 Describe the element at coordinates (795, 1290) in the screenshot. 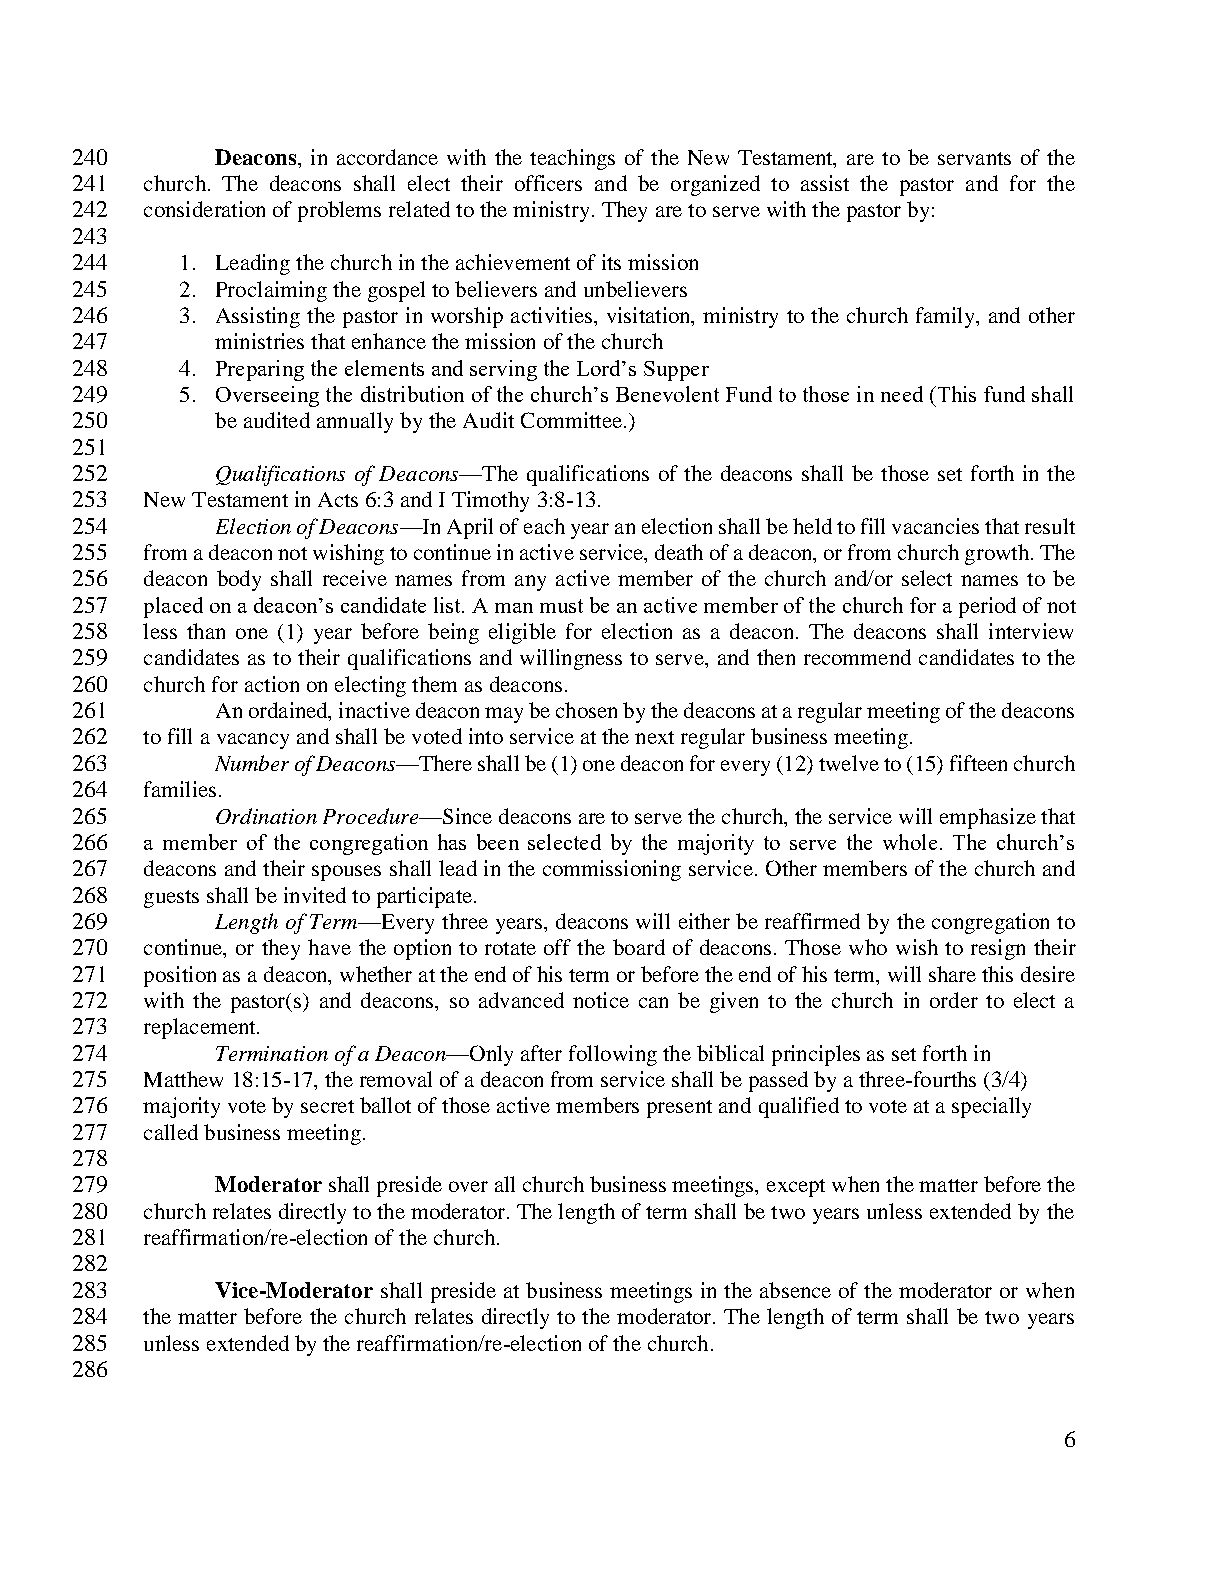

I see `absence` at that location.
